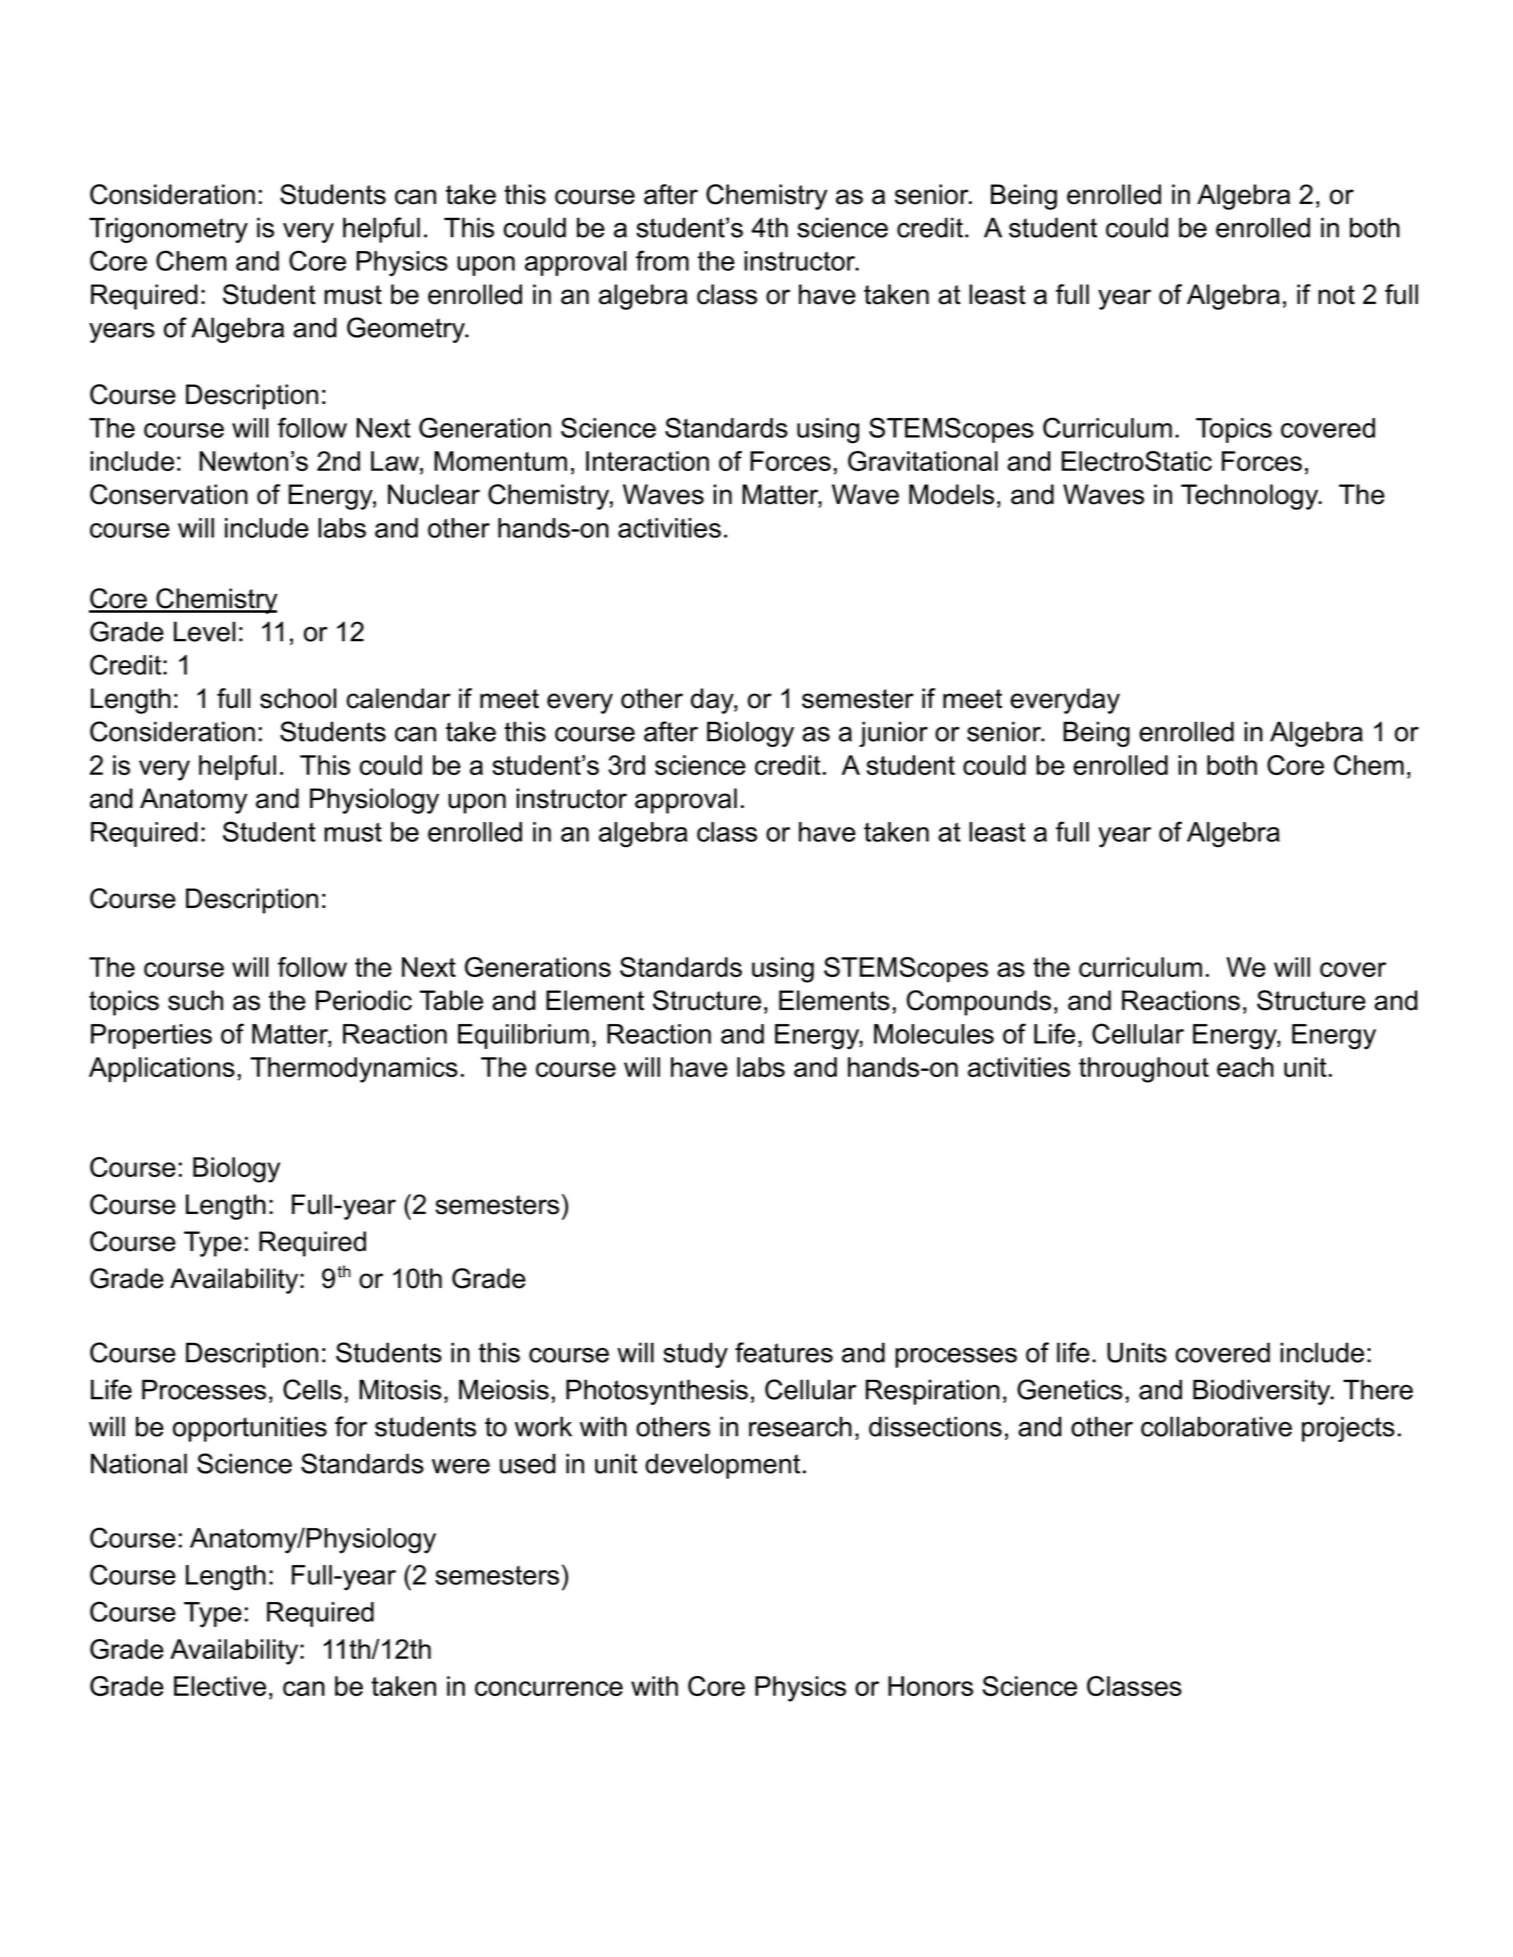 The height and width of the screenshot is (1957, 1513). Describe the element at coordinates (220, 1686) in the screenshot. I see `Elective` at that location.
